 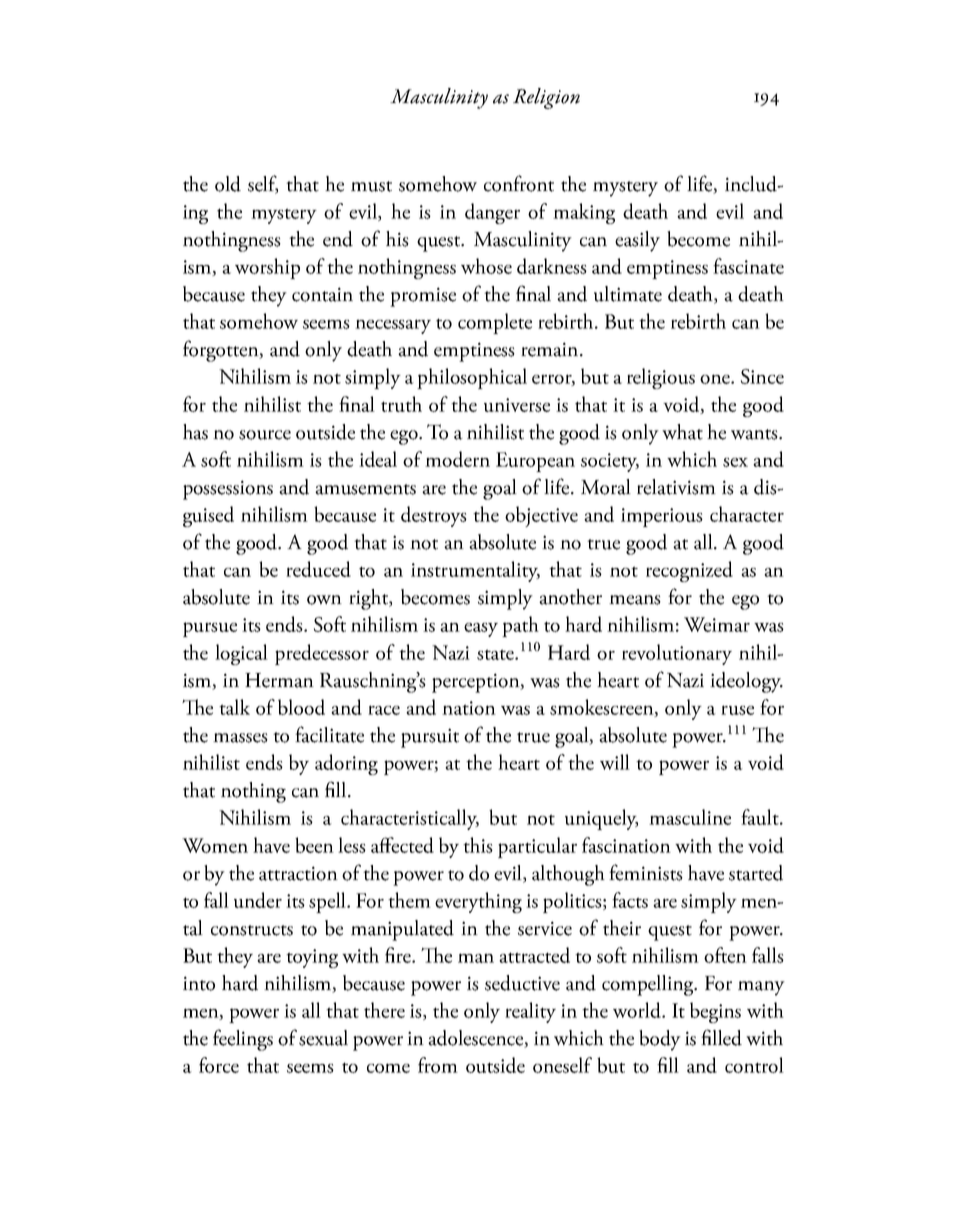 I want to click on begins, so click(x=715, y=1012).
